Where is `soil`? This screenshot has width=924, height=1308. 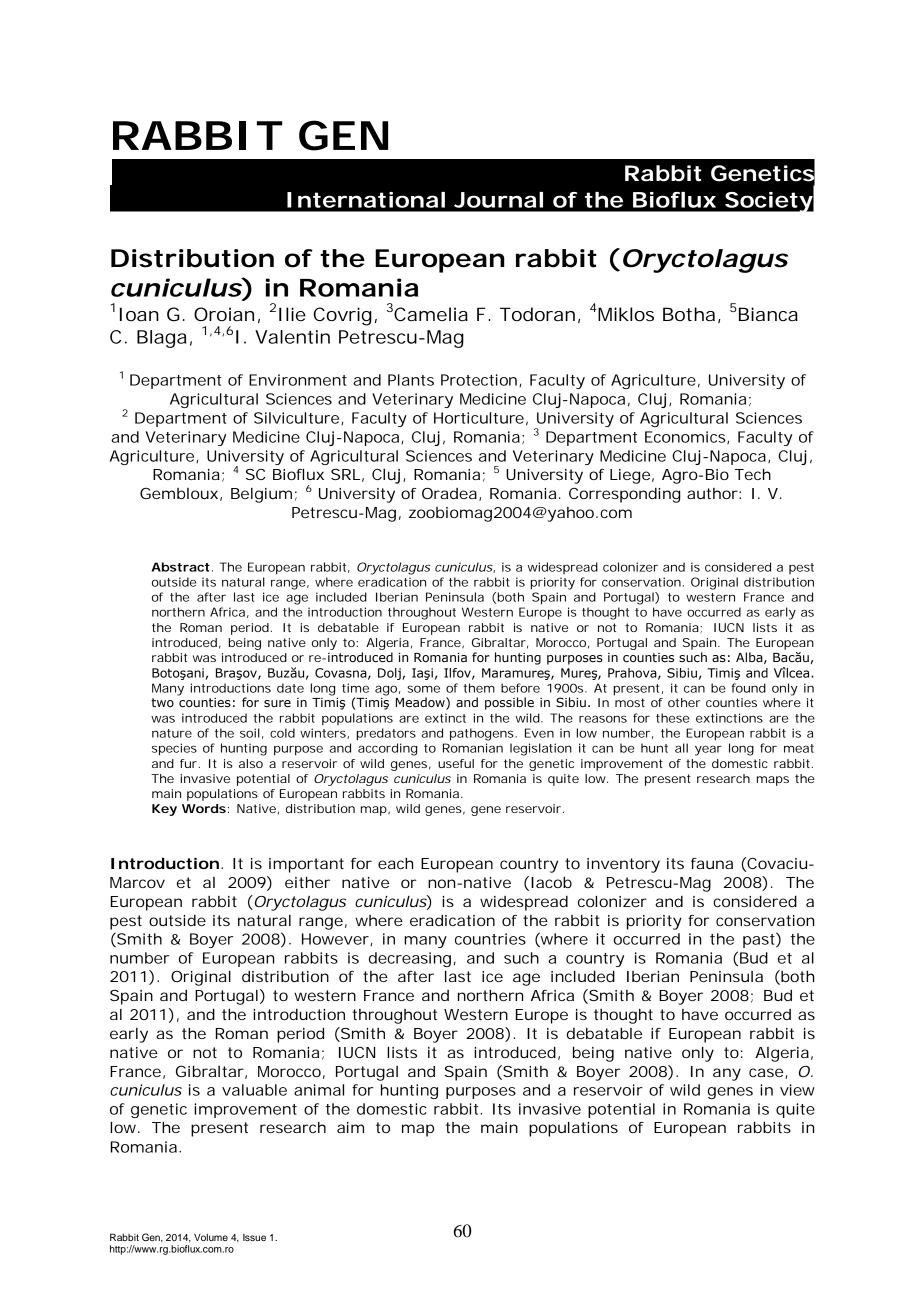 soil is located at coordinates (250, 733).
